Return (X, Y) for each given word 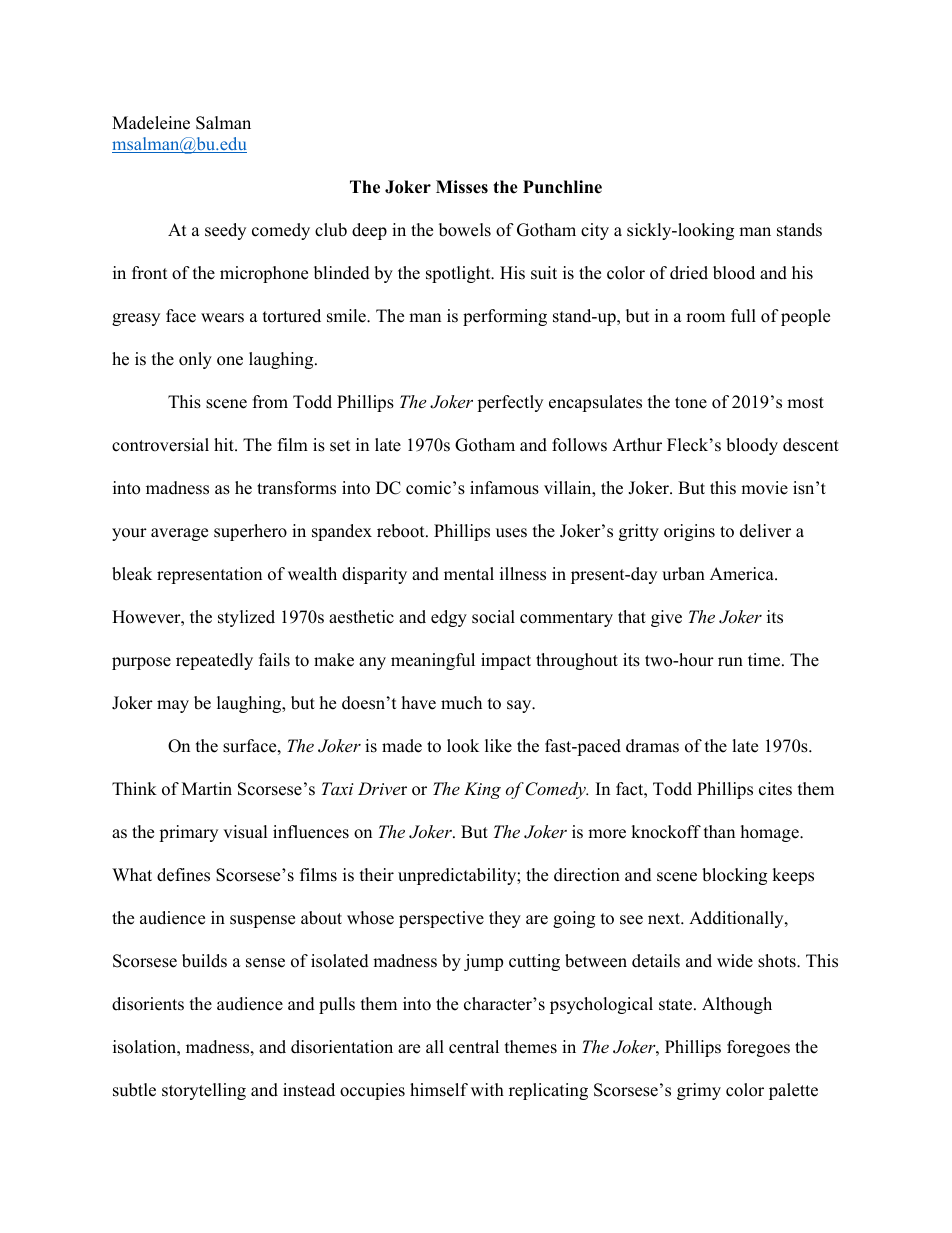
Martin (207, 788)
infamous (504, 488)
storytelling (204, 1091)
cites (775, 789)
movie (764, 488)
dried (689, 273)
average (179, 534)
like (498, 746)
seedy (225, 231)
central (474, 1047)
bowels (465, 230)
